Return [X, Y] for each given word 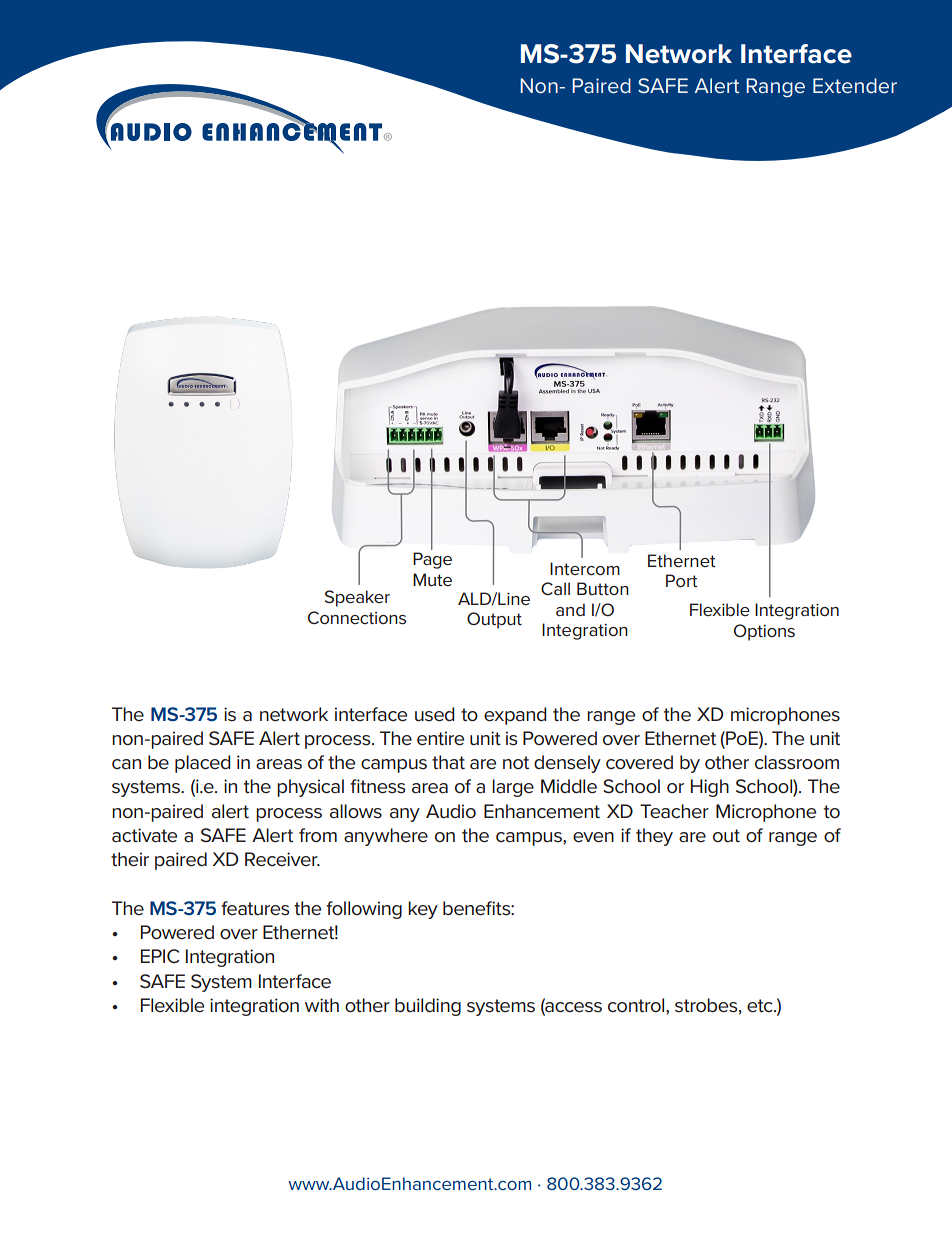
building [428, 1007]
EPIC [160, 956]
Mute [432, 579]
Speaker [357, 598]
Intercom [585, 568]
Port [682, 580]
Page [432, 560]
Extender [855, 85]
